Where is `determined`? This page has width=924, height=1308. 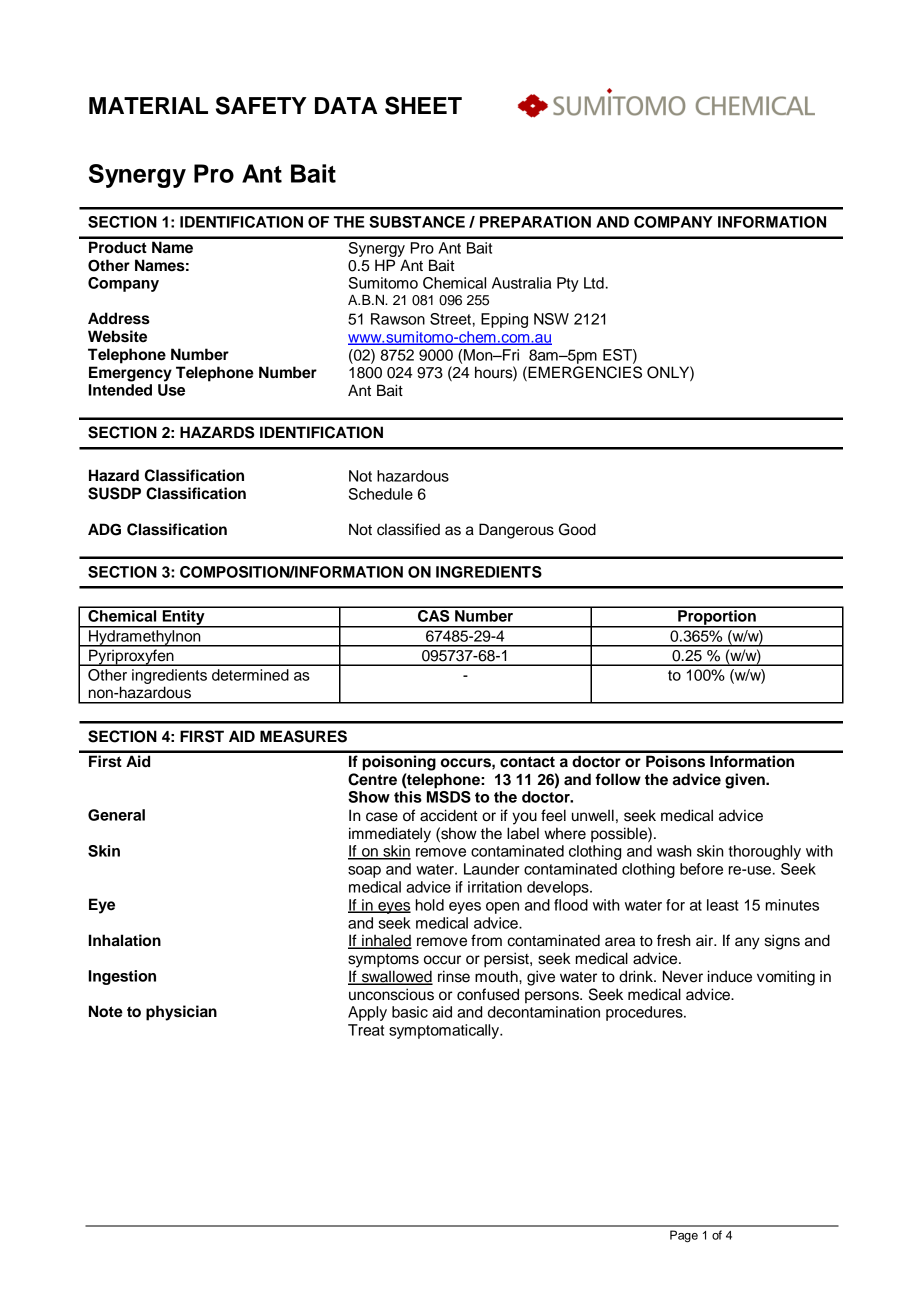
determined is located at coordinates (250, 675).
